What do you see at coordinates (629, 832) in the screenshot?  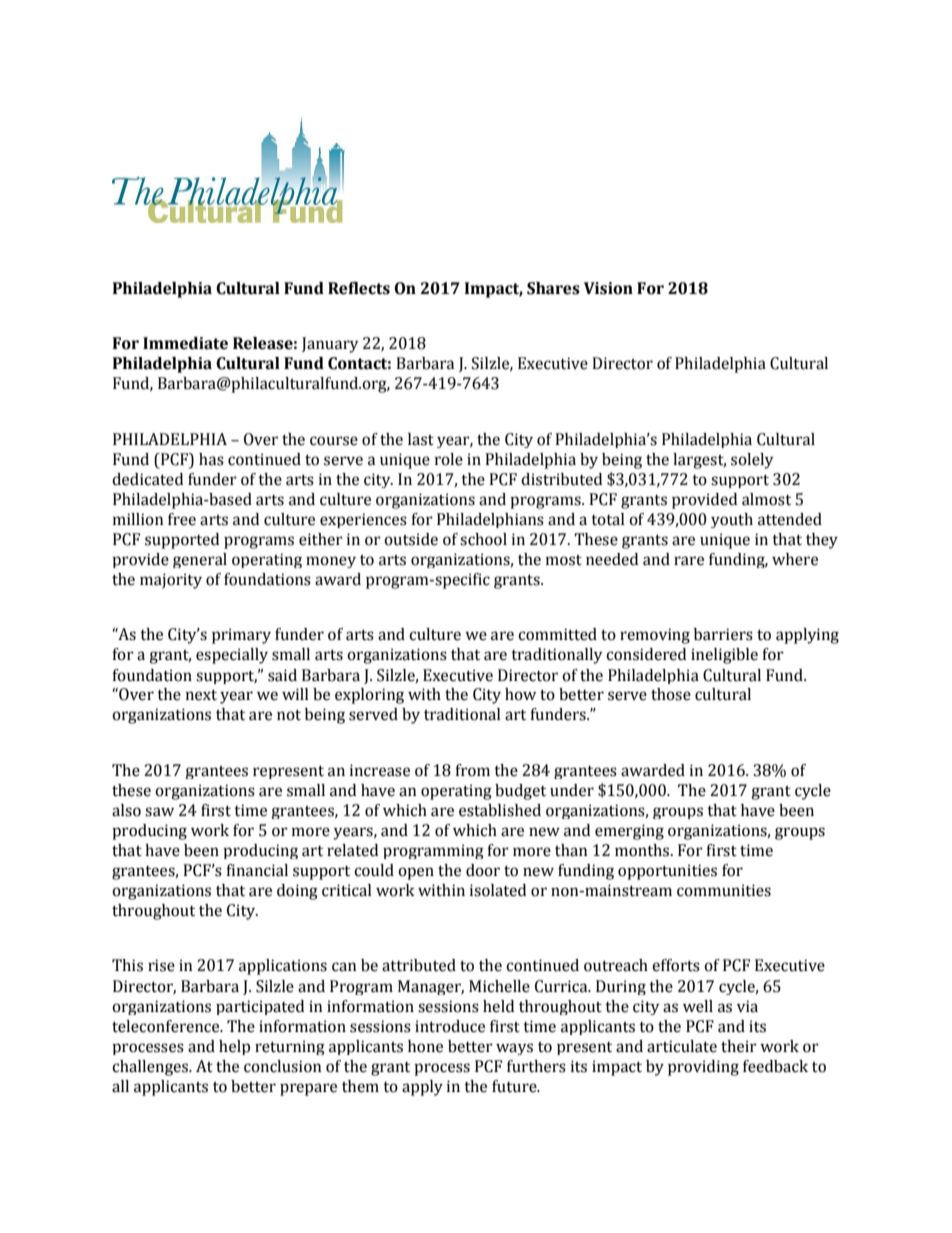 I see `emerging` at bounding box center [629, 832].
